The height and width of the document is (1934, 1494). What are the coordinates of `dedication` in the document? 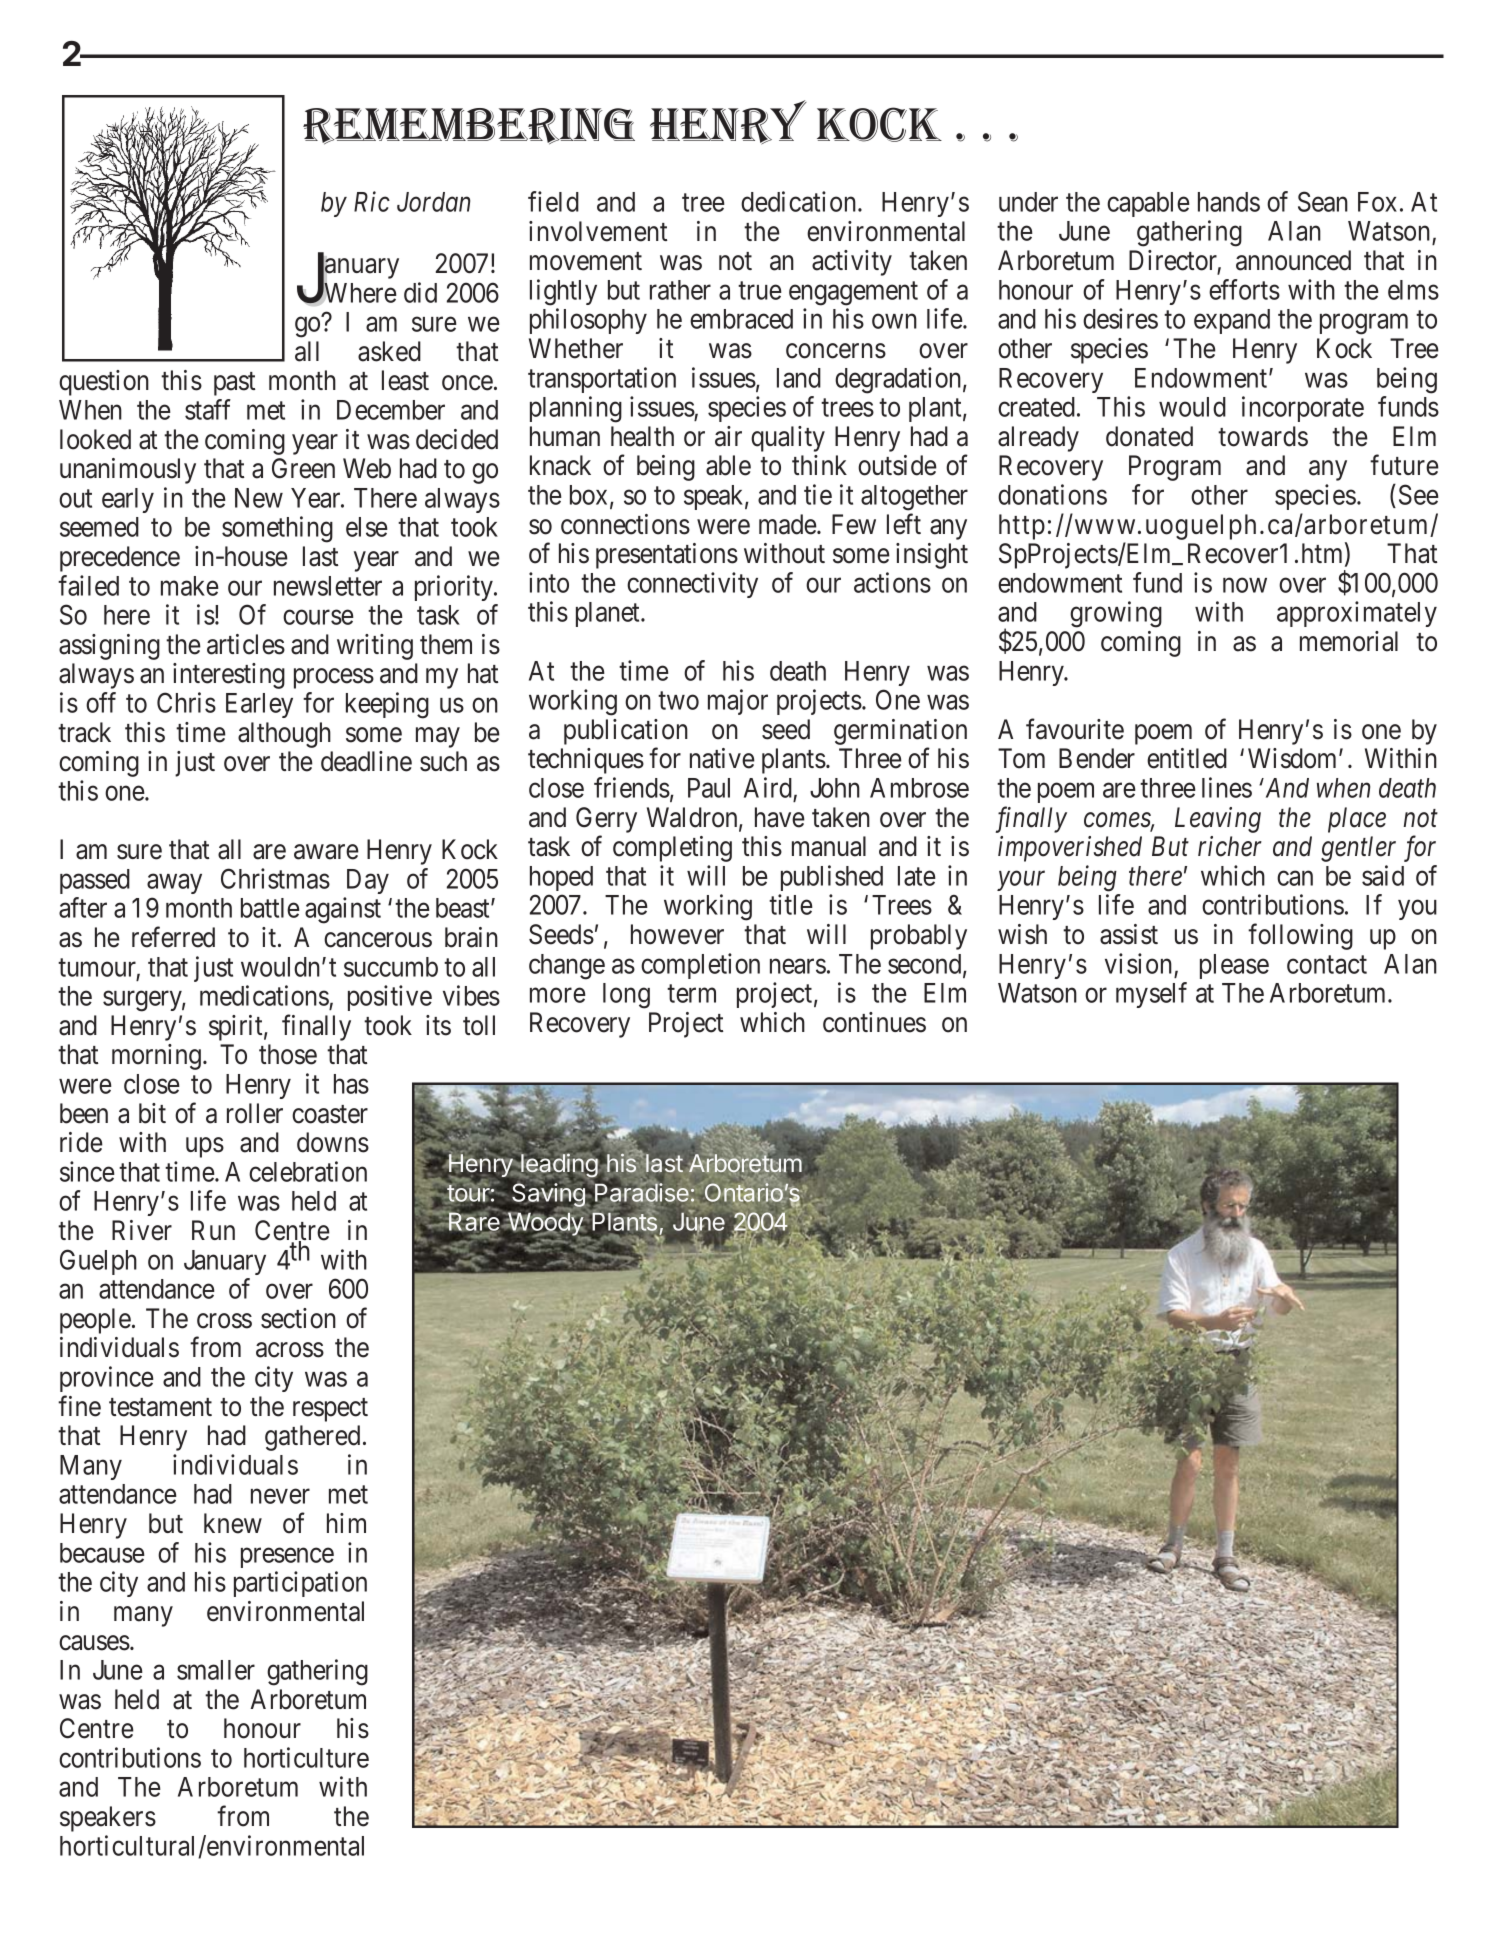 It's located at (800, 201).
